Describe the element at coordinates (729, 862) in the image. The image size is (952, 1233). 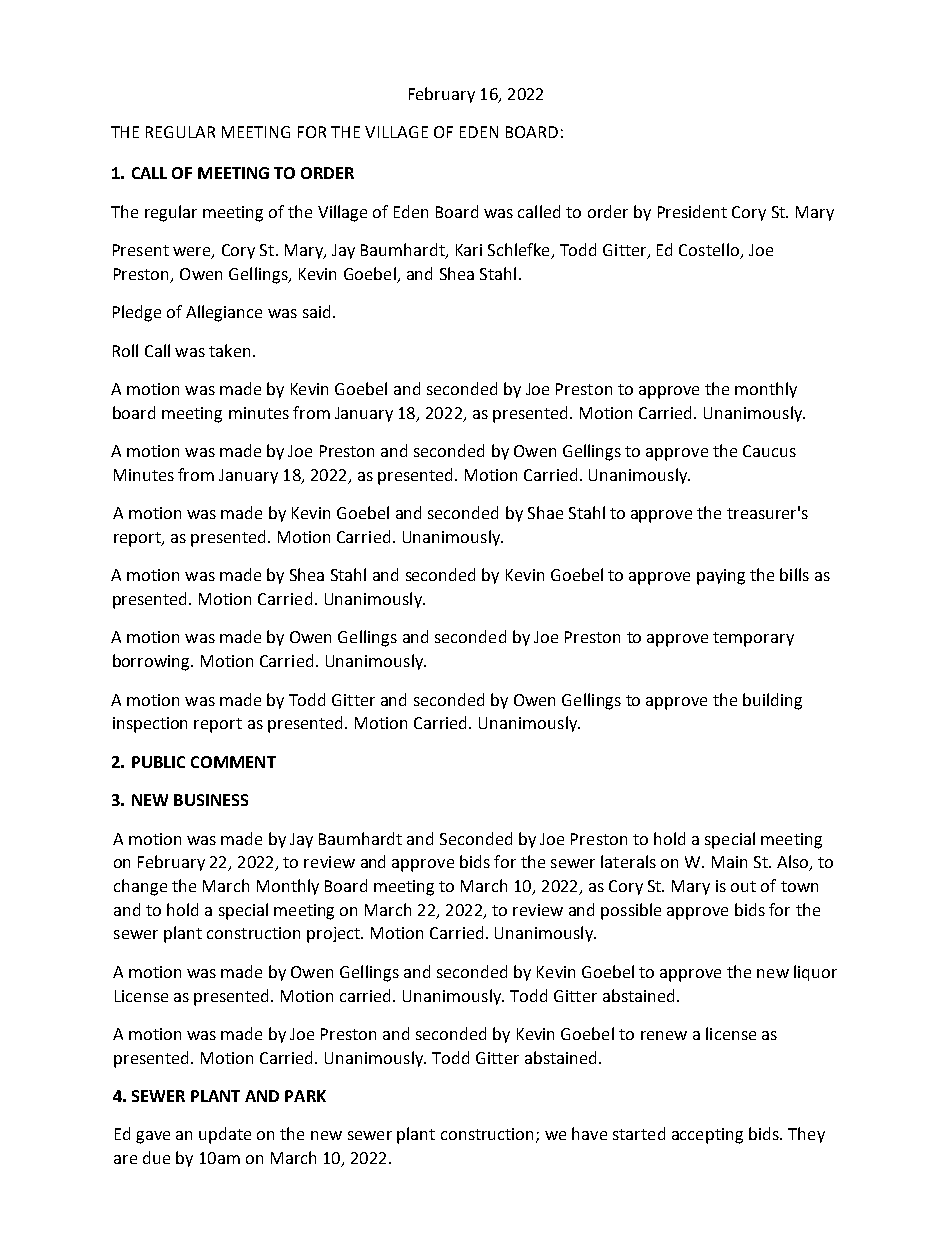
I see `Main` at that location.
